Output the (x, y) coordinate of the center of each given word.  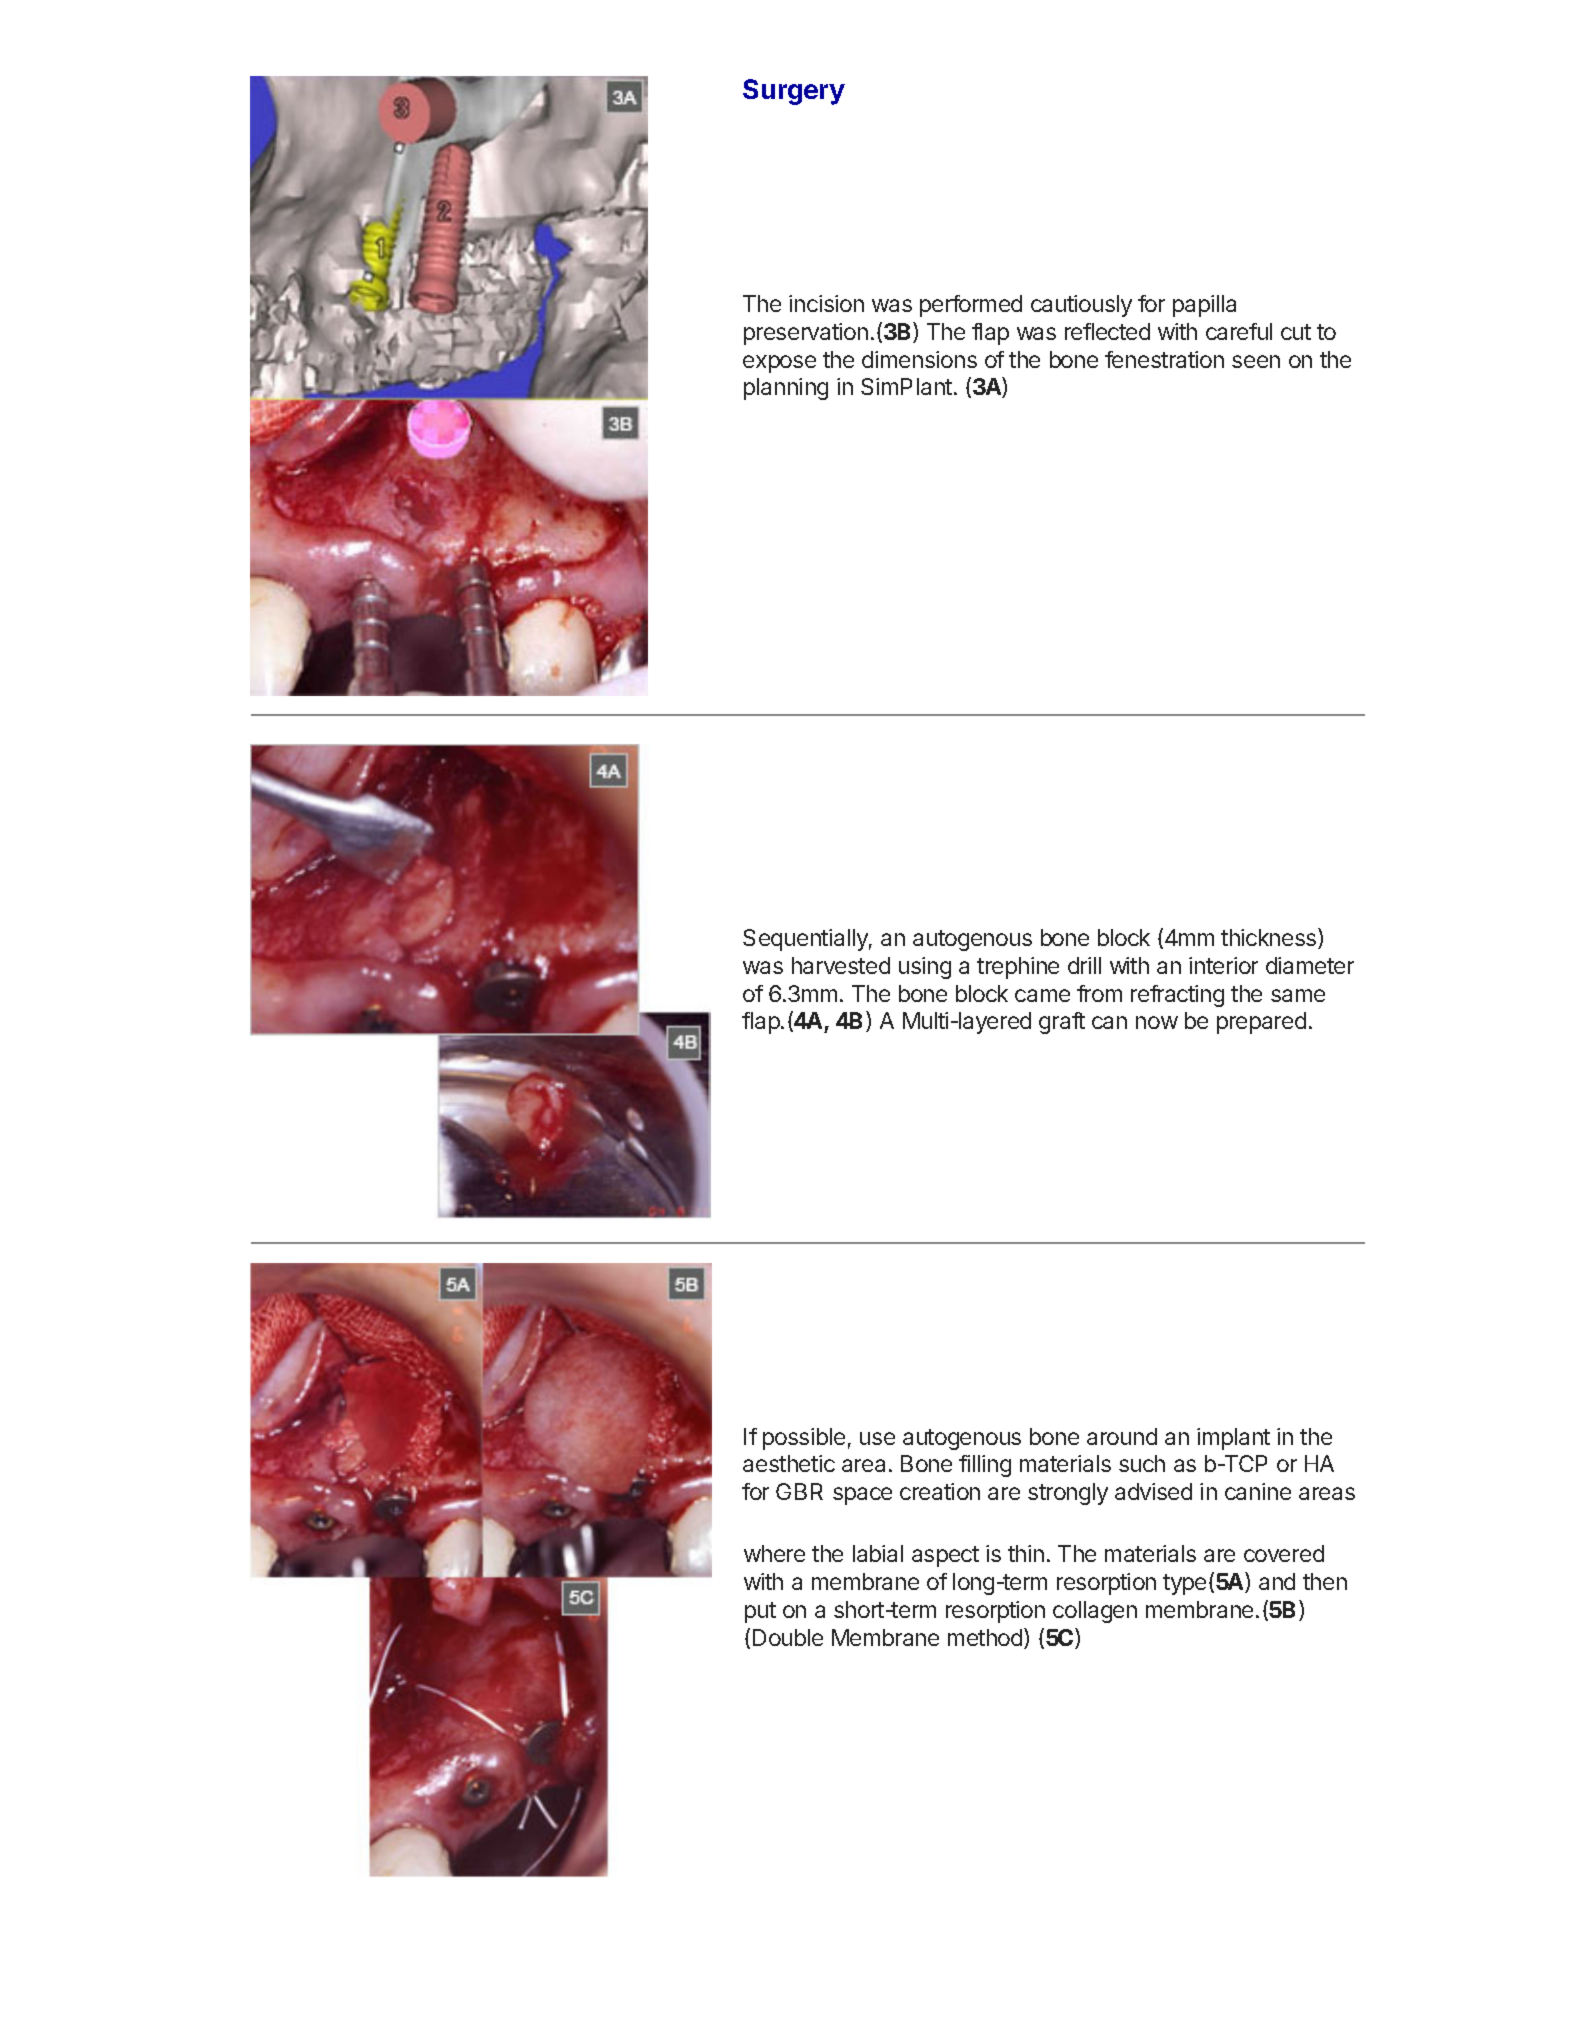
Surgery (794, 92)
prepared (1261, 1023)
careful (1239, 331)
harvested (841, 965)
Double (788, 1637)
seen (1256, 361)
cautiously (1081, 306)
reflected (1107, 331)
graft (1062, 1023)
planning (786, 389)
